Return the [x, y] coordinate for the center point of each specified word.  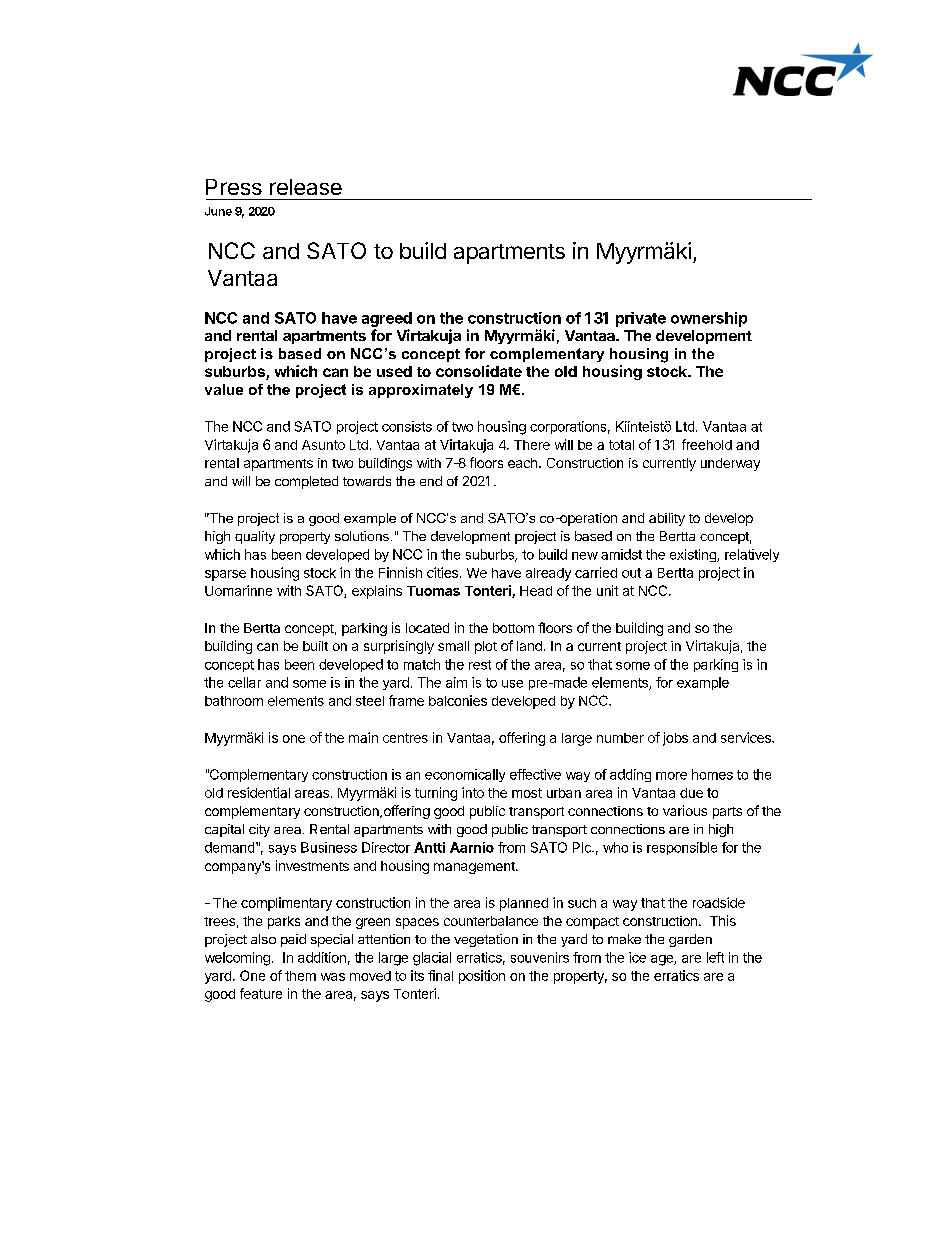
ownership [709, 319]
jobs [675, 739]
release [306, 187]
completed [306, 482]
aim [456, 682]
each [522, 463]
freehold [707, 444]
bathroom [234, 701]
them [300, 976]
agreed [387, 319]
